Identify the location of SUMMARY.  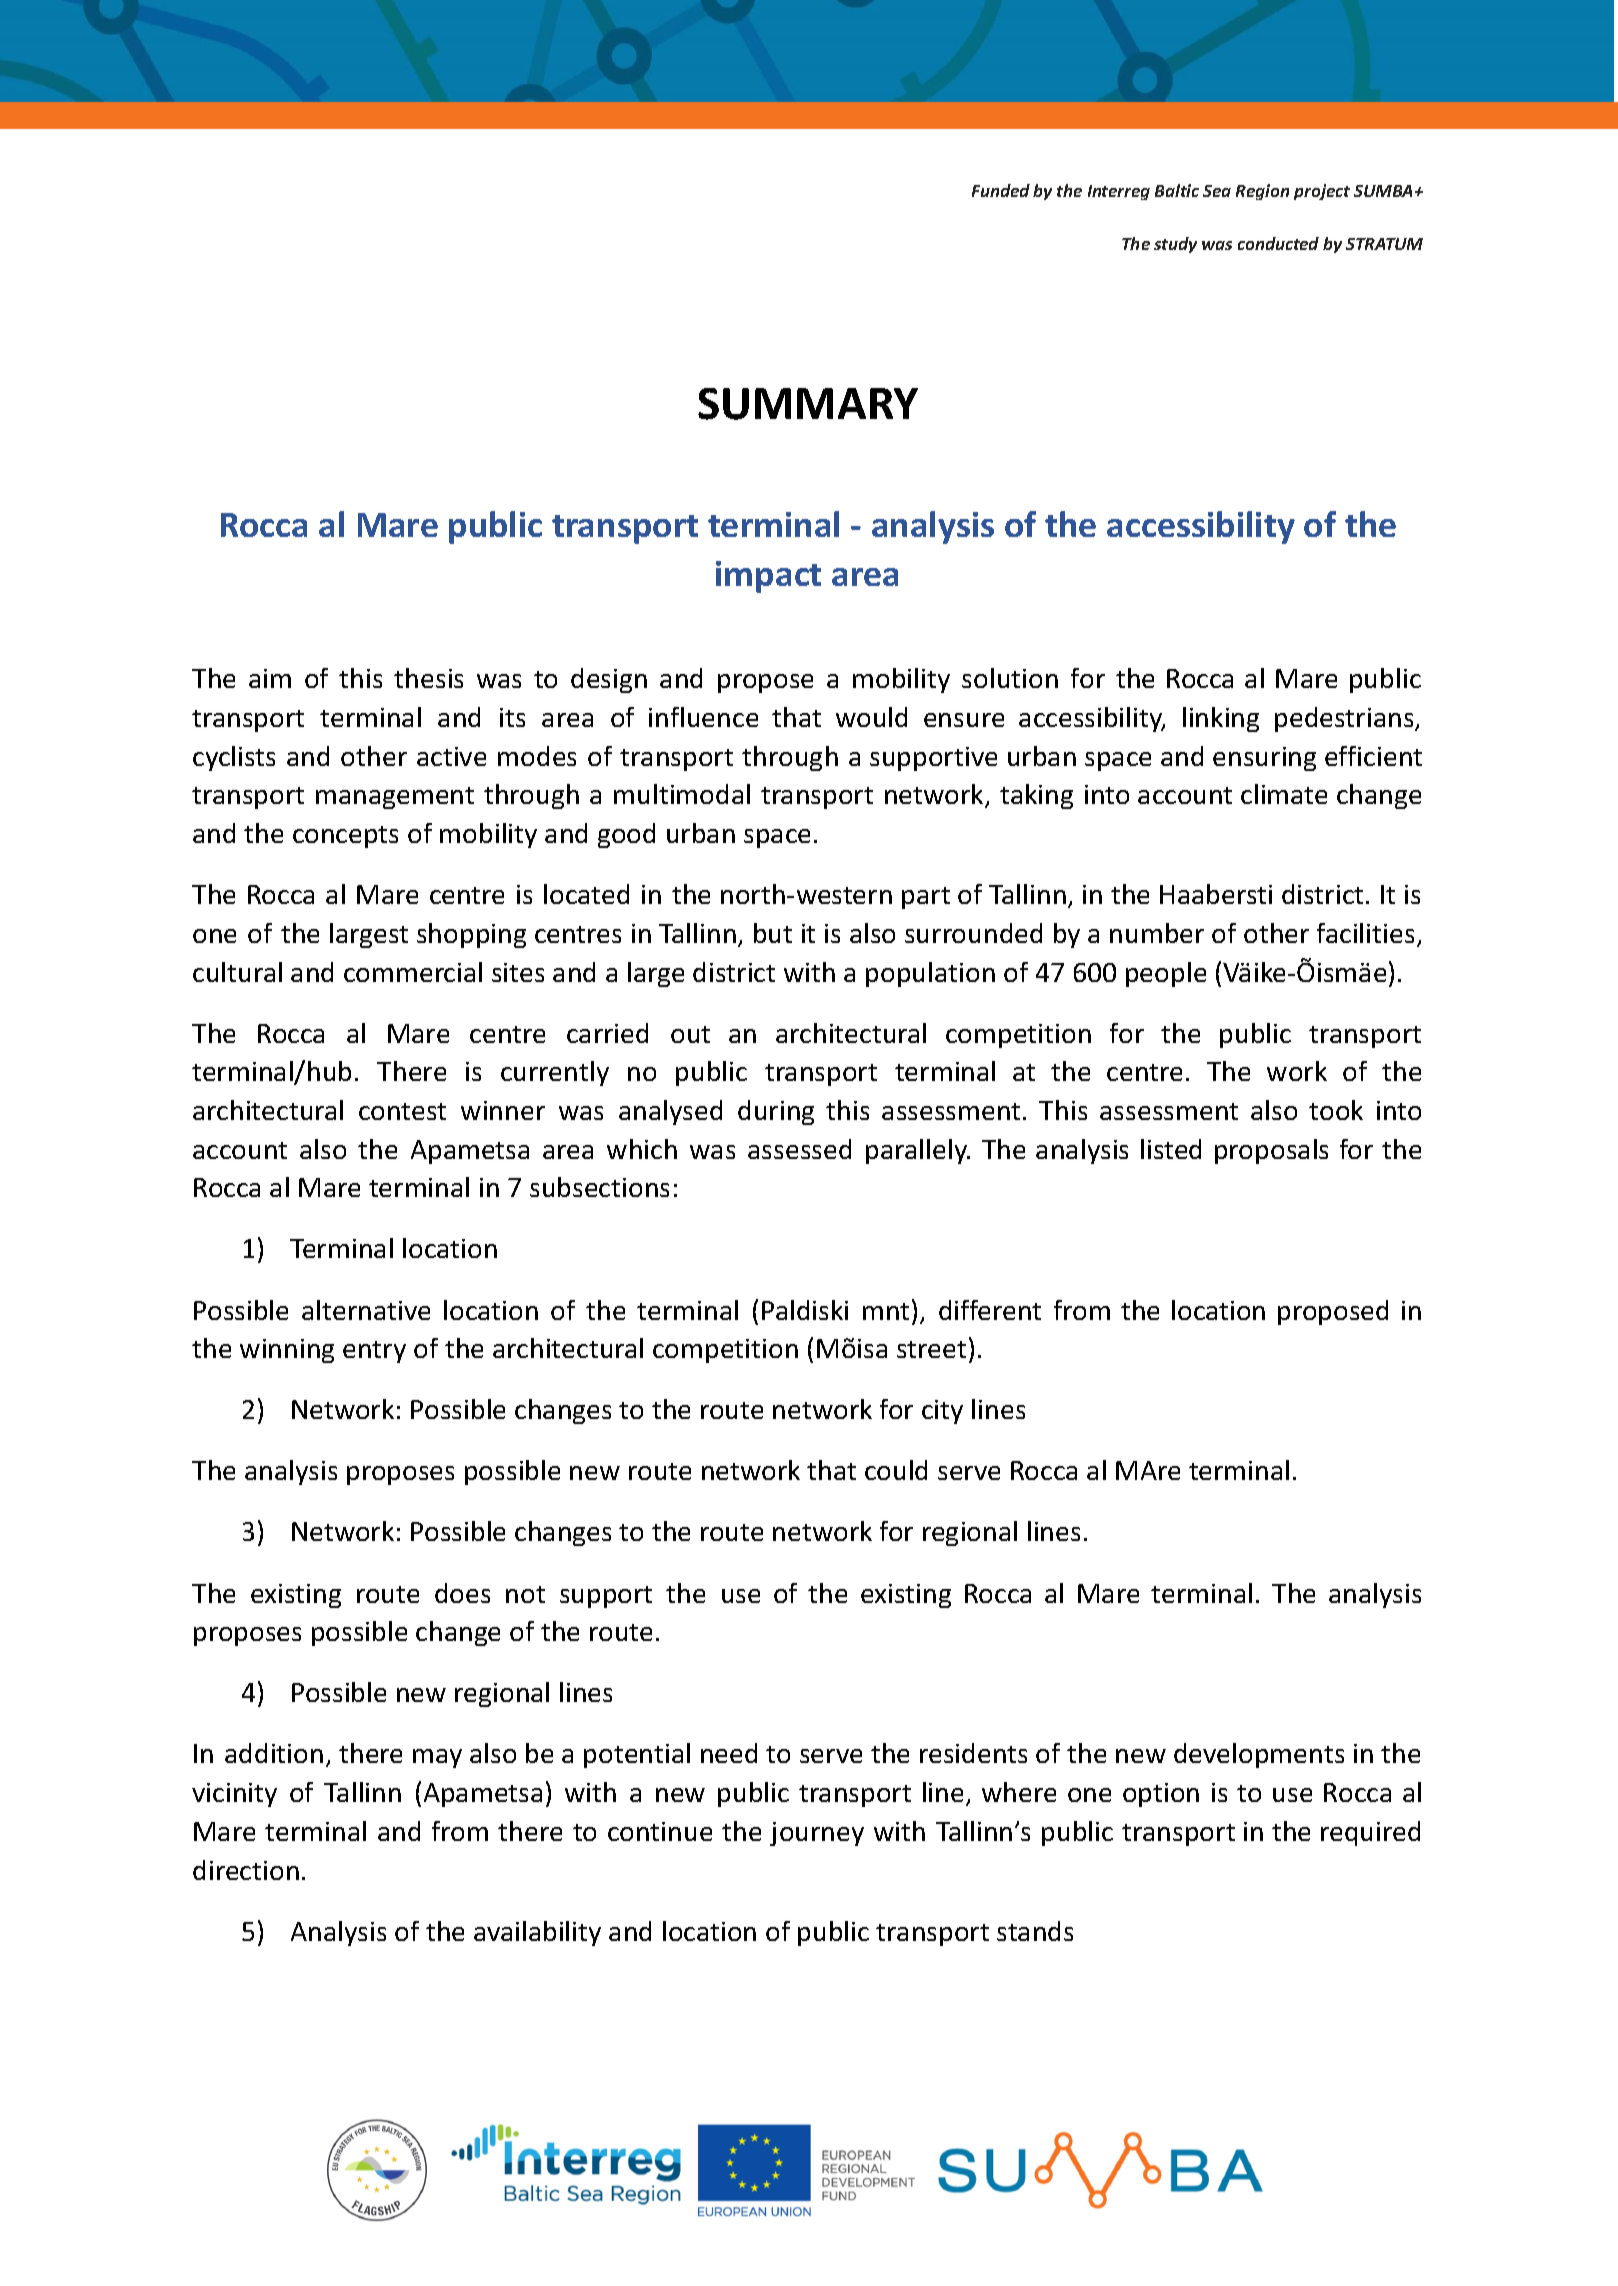
(808, 404).
